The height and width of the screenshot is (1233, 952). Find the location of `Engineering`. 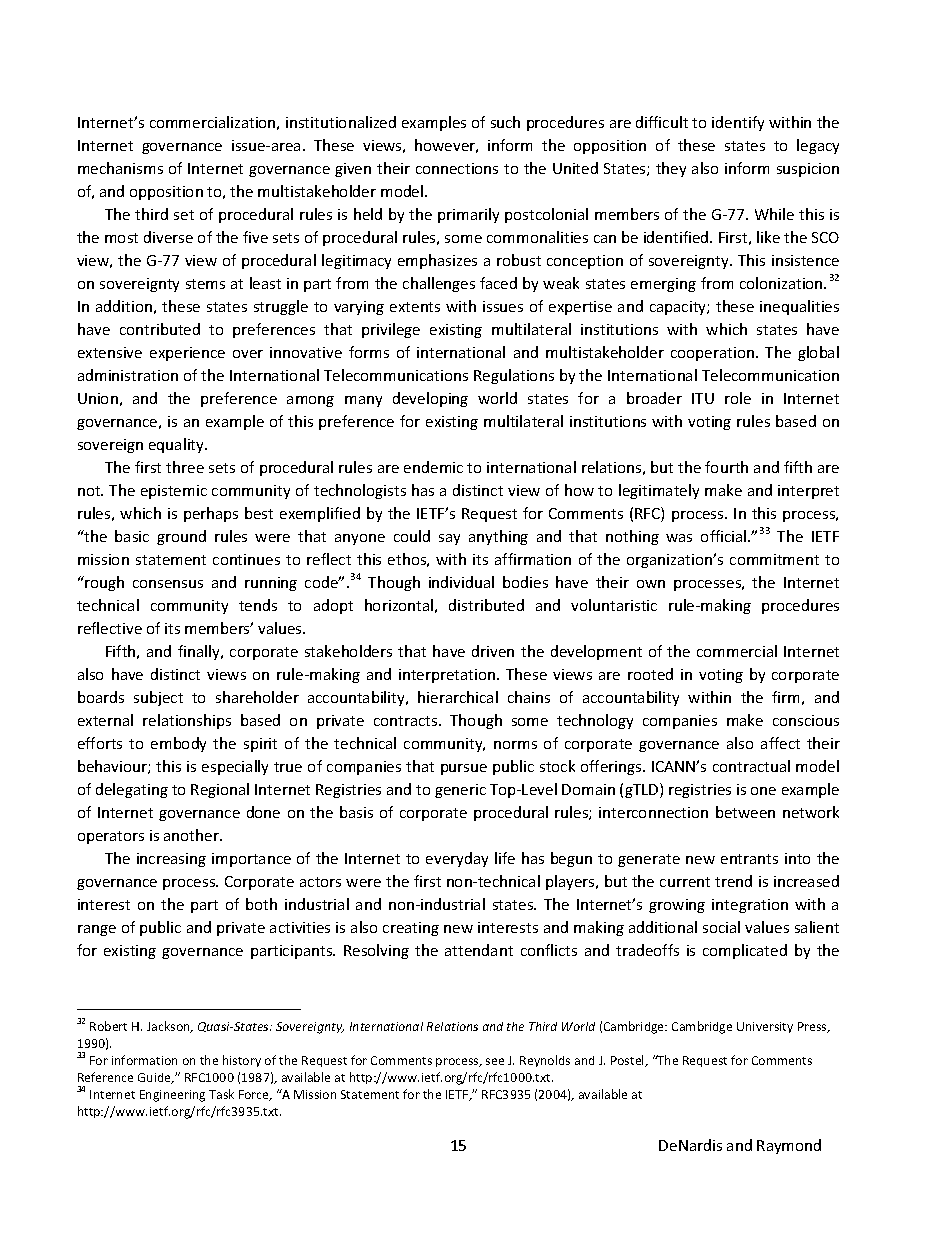

Engineering is located at coordinates (172, 1096).
